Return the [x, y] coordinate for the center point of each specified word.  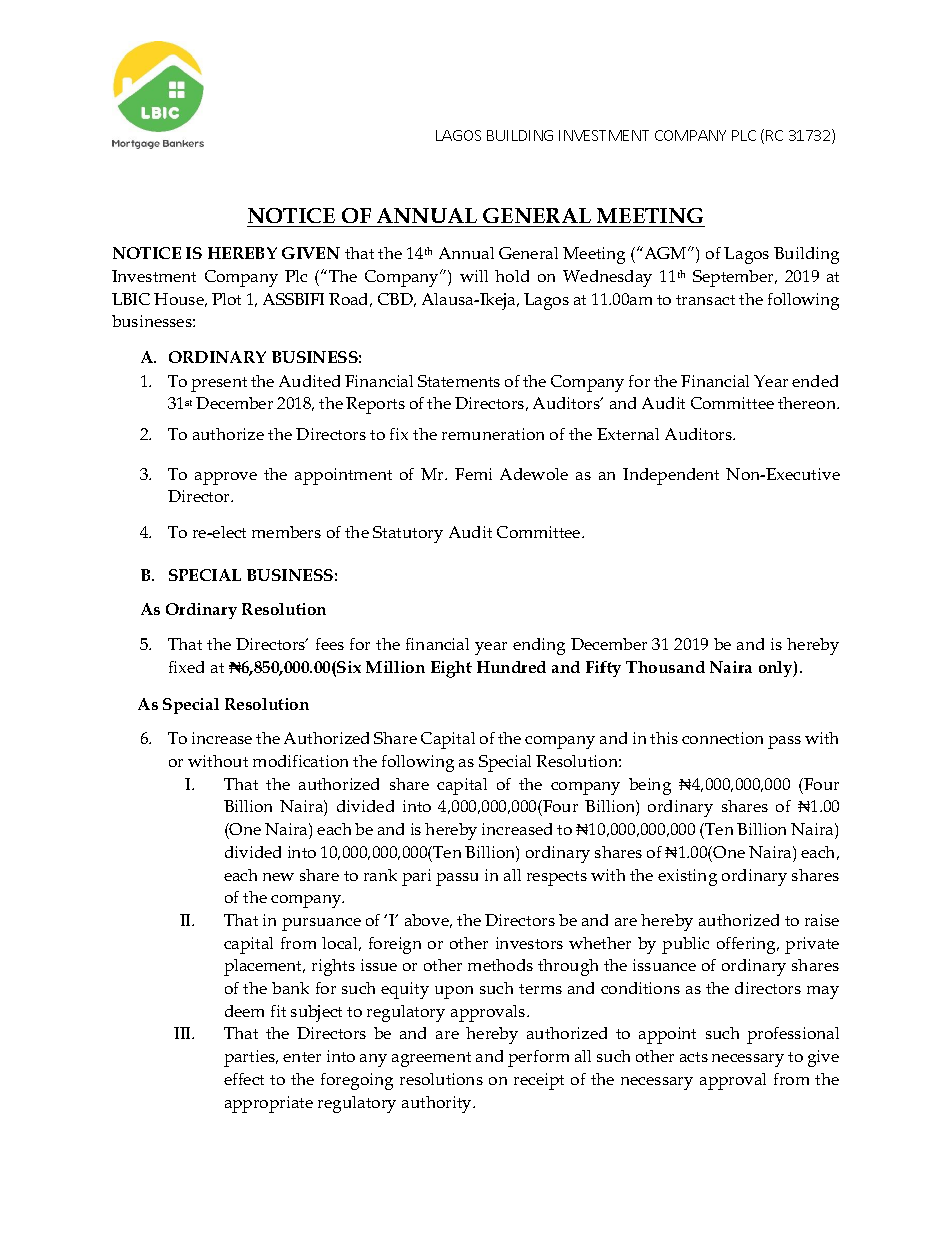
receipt [539, 1081]
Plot [226, 299]
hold [512, 276]
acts [694, 1057]
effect [244, 1079]
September [735, 278]
